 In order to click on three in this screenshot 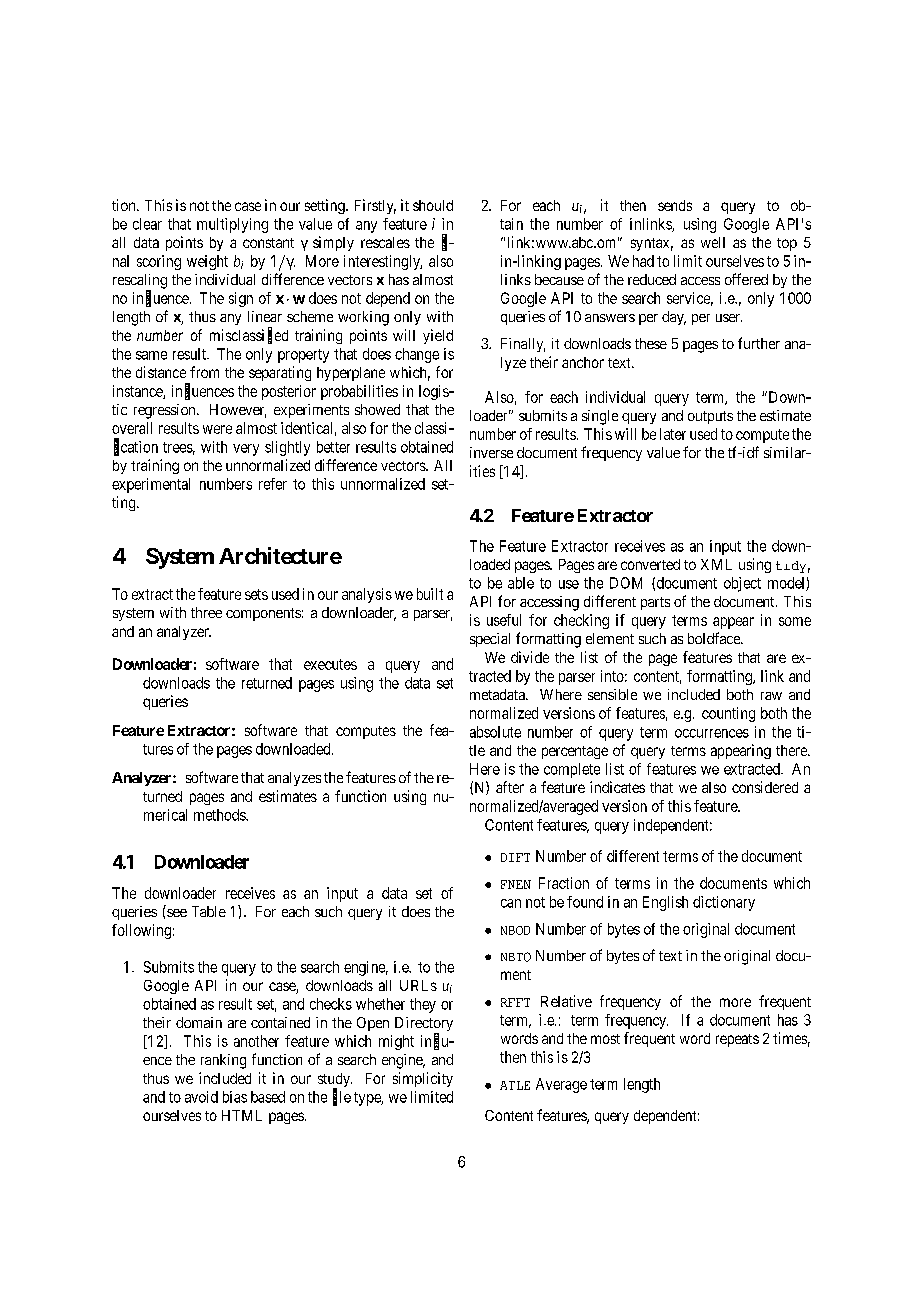, I will do `click(206, 612)`.
